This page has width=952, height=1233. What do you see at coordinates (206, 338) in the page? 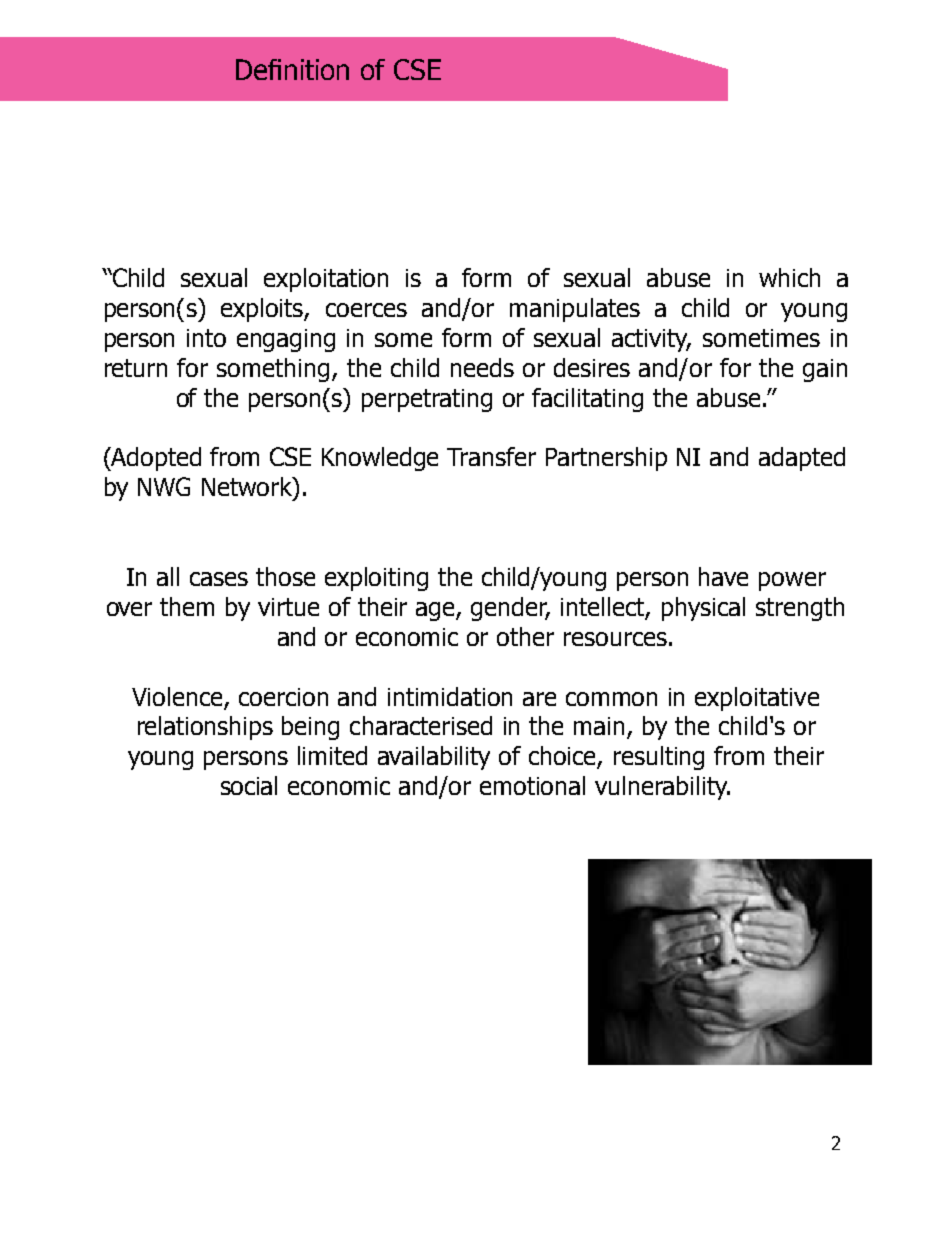
I see `into` at bounding box center [206, 338].
